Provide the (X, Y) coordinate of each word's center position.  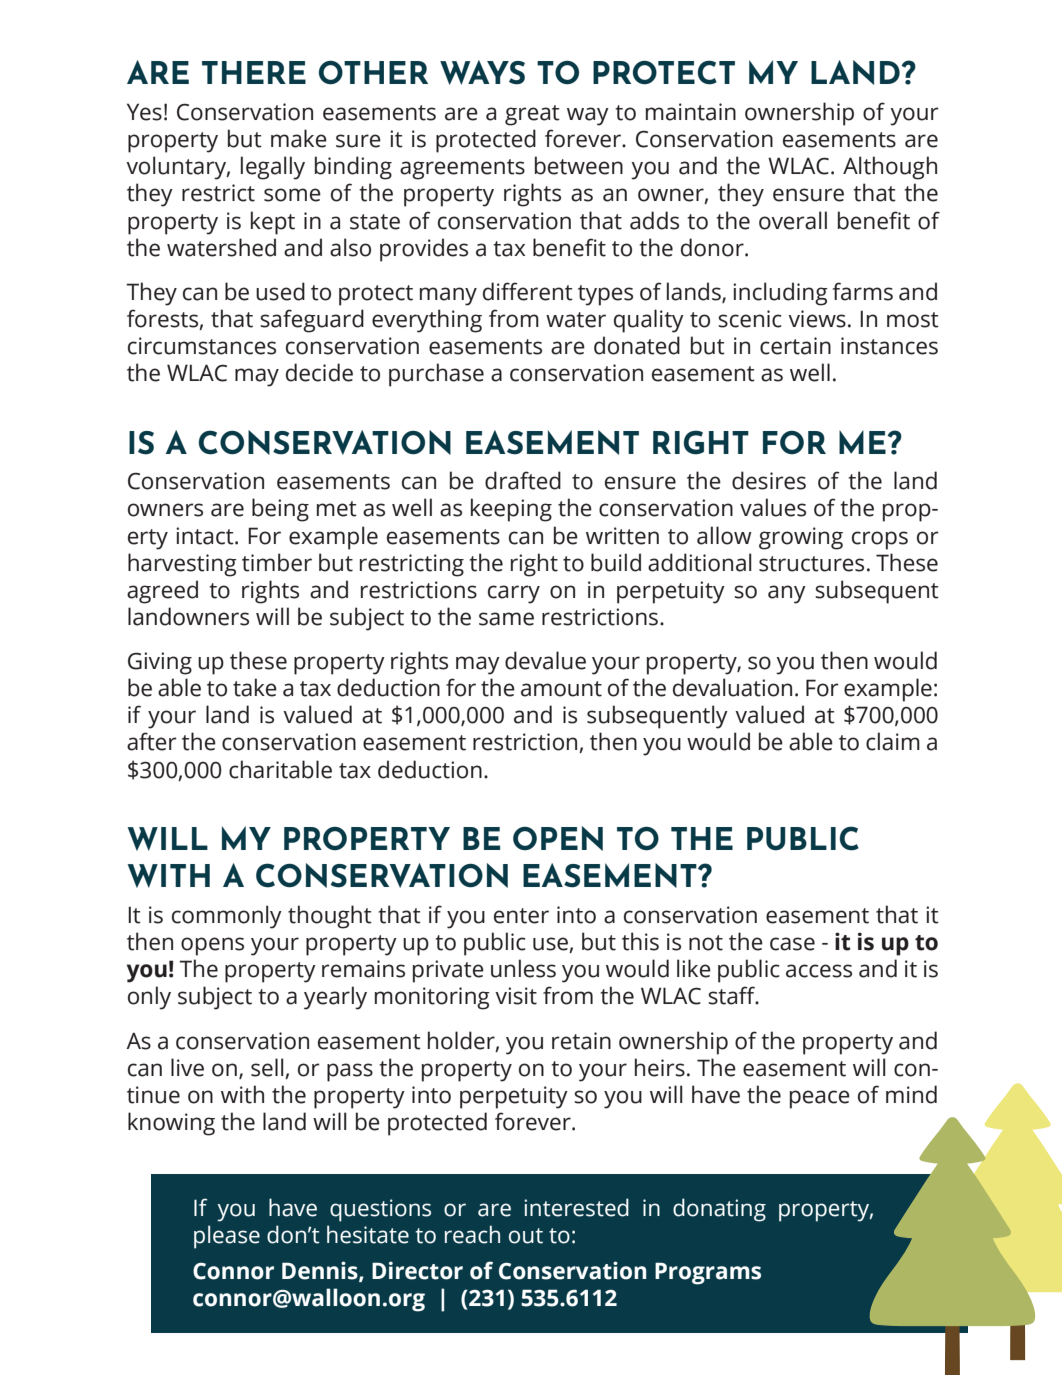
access (819, 971)
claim (893, 741)
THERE (254, 72)
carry (514, 594)
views (817, 319)
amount (561, 689)
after (152, 741)
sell (267, 1067)
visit (516, 996)
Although (890, 168)
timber (277, 562)
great (532, 115)
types (605, 295)
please (227, 1237)
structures (811, 564)
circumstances (202, 346)
